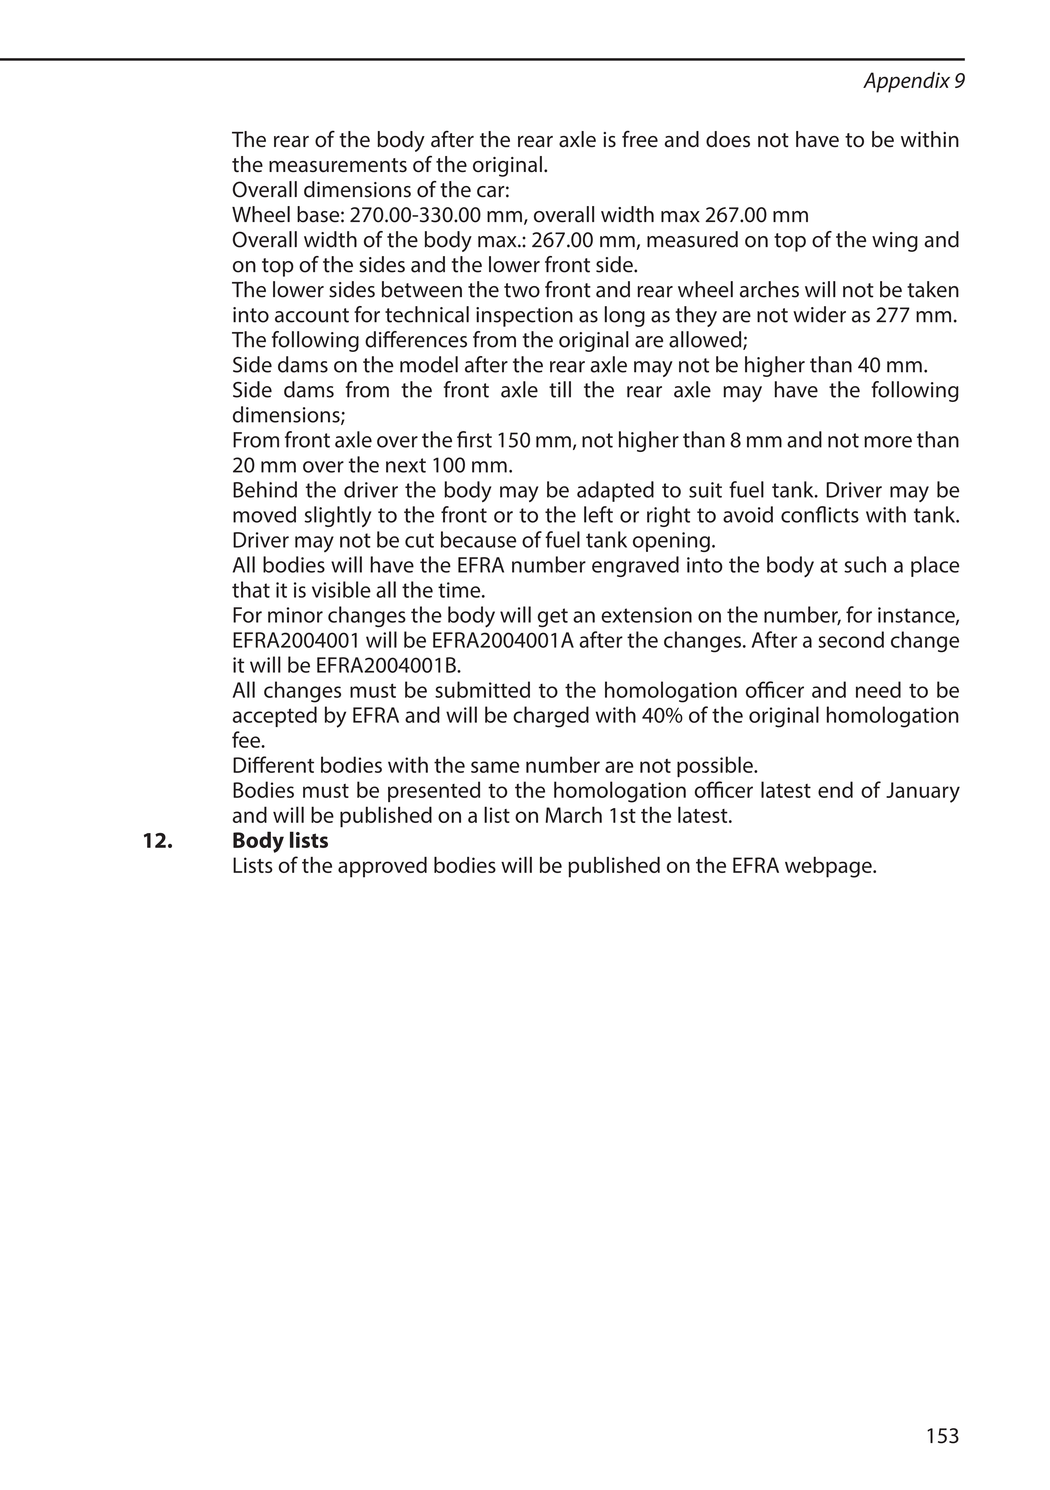 The width and height of the screenshot is (1050, 1490). What do you see at coordinates (382, 867) in the screenshot?
I see `approved` at bounding box center [382, 867].
